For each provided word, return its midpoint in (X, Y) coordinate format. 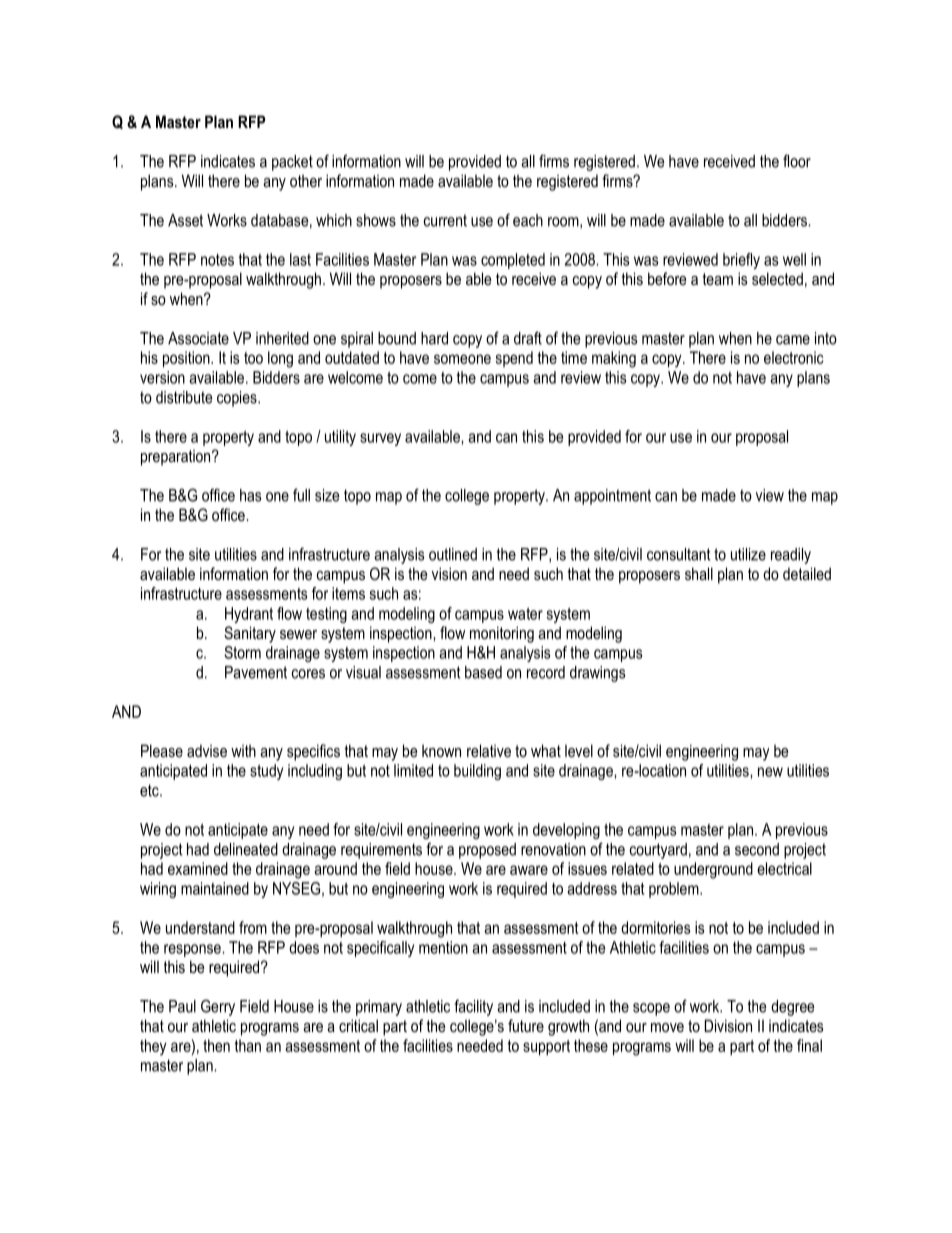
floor (797, 161)
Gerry (218, 1007)
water (525, 614)
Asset (185, 220)
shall (699, 573)
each (528, 220)
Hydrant (249, 615)
